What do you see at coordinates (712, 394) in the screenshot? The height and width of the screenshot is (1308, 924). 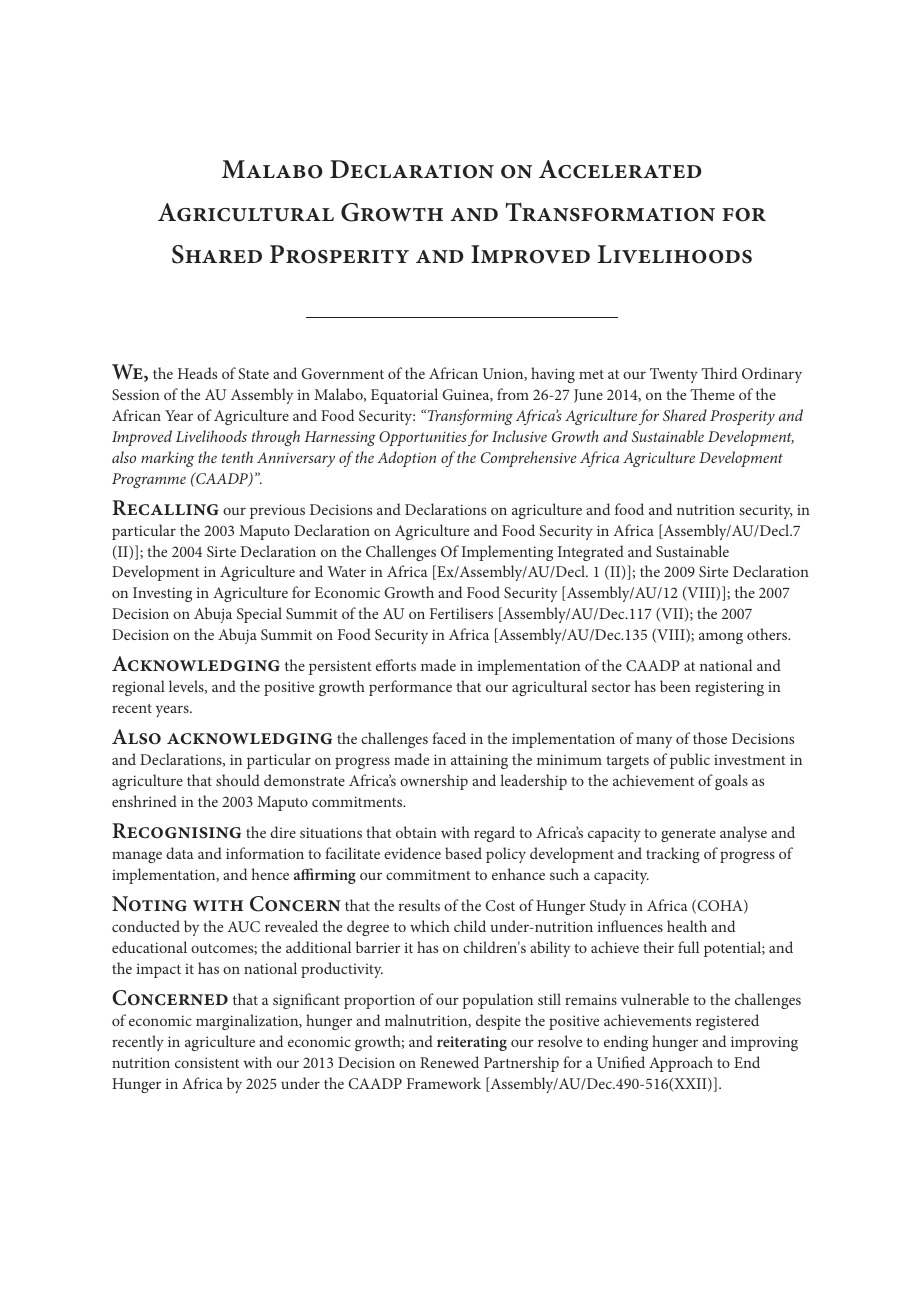 I see `Theme` at bounding box center [712, 394].
